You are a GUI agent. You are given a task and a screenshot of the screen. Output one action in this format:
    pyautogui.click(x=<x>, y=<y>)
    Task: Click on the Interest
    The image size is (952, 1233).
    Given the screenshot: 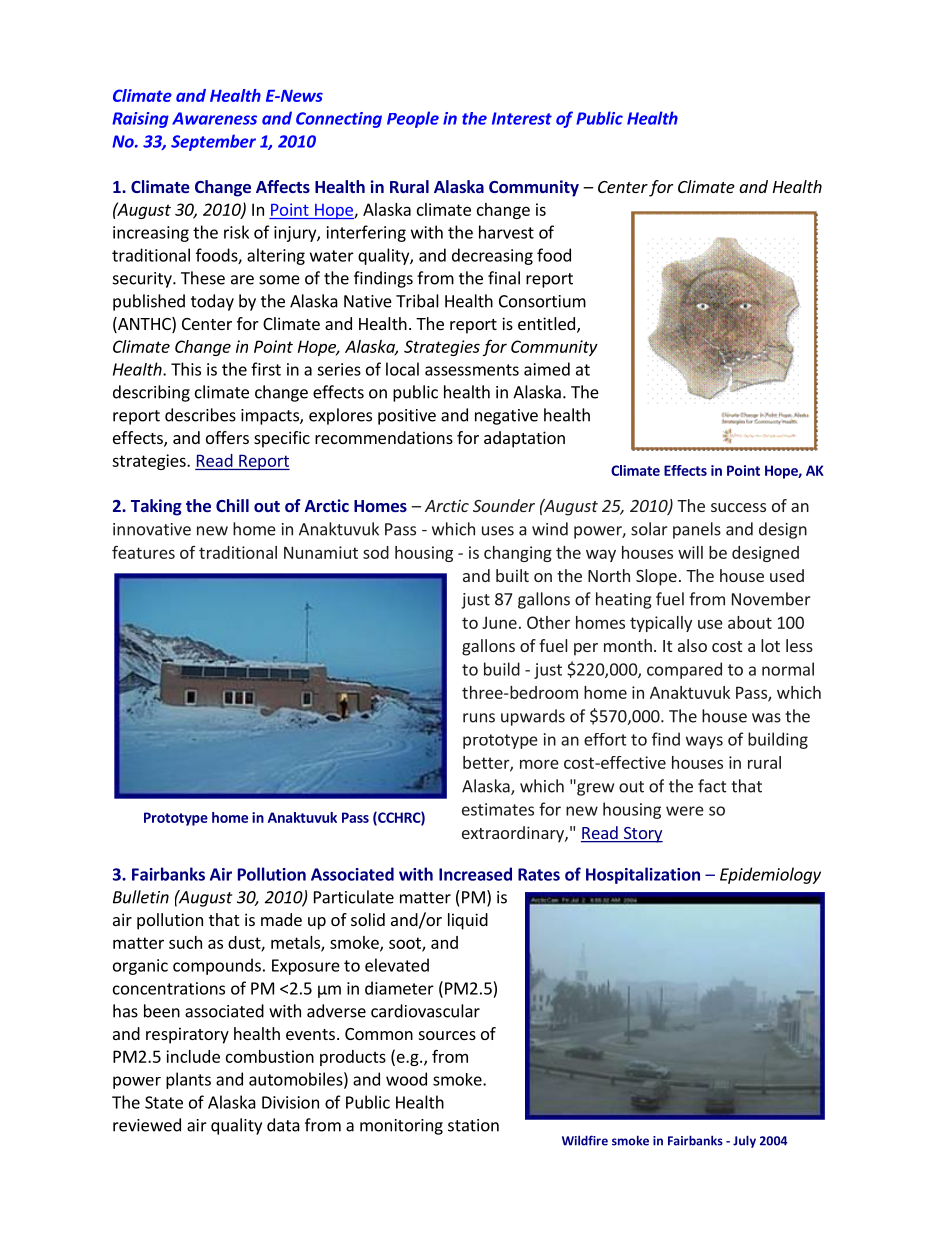 What is the action you would take?
    pyautogui.click(x=522, y=118)
